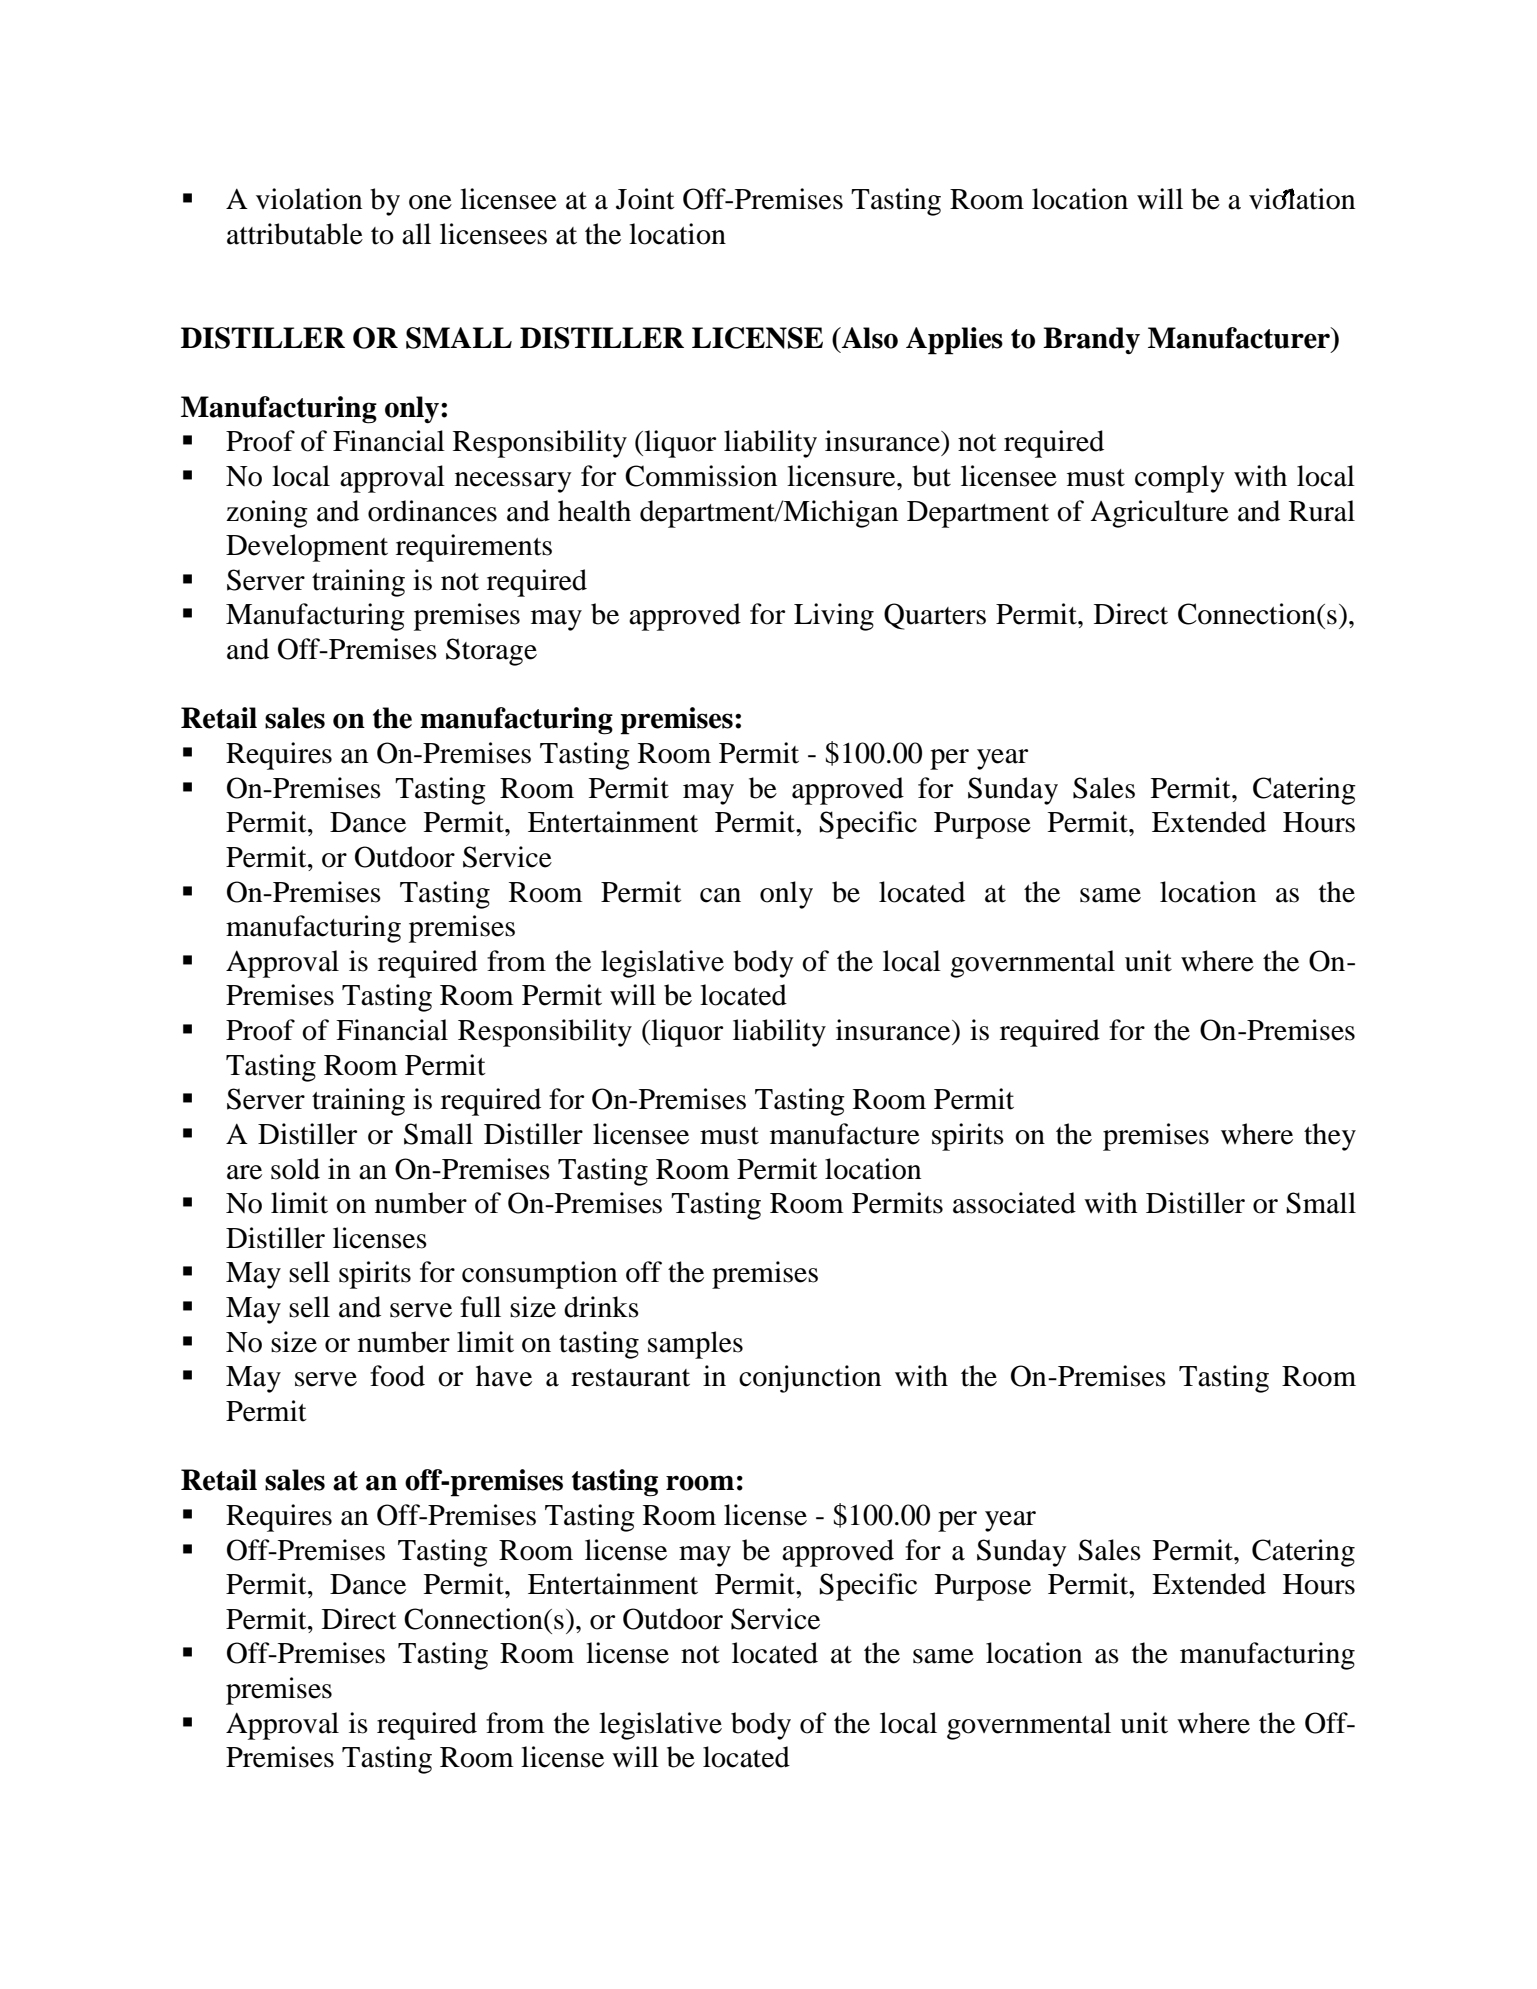 This document has height=1989, width=1537. Describe the element at coordinates (834, 617) in the document. I see `Living` at that location.
